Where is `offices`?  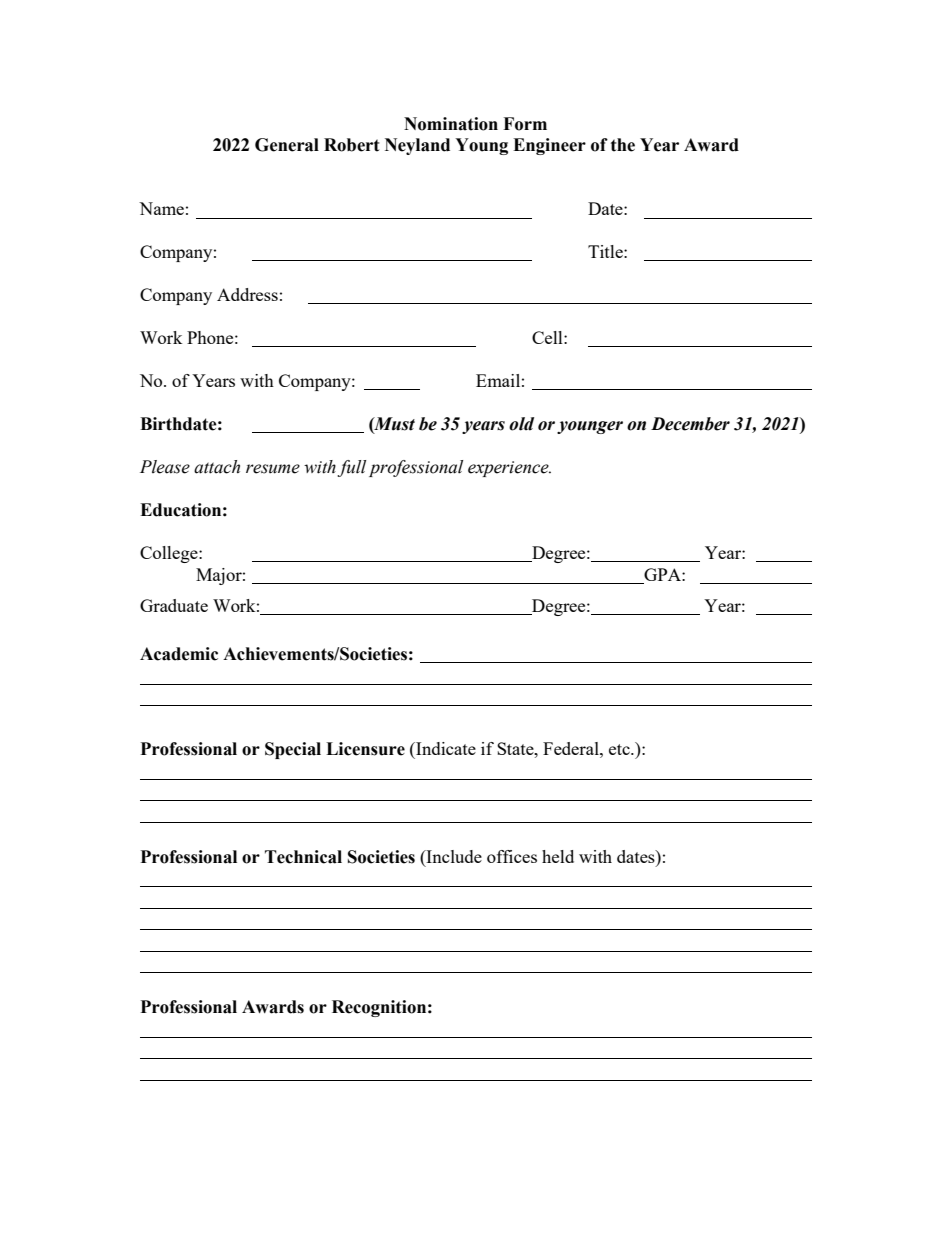 offices is located at coordinates (512, 856).
